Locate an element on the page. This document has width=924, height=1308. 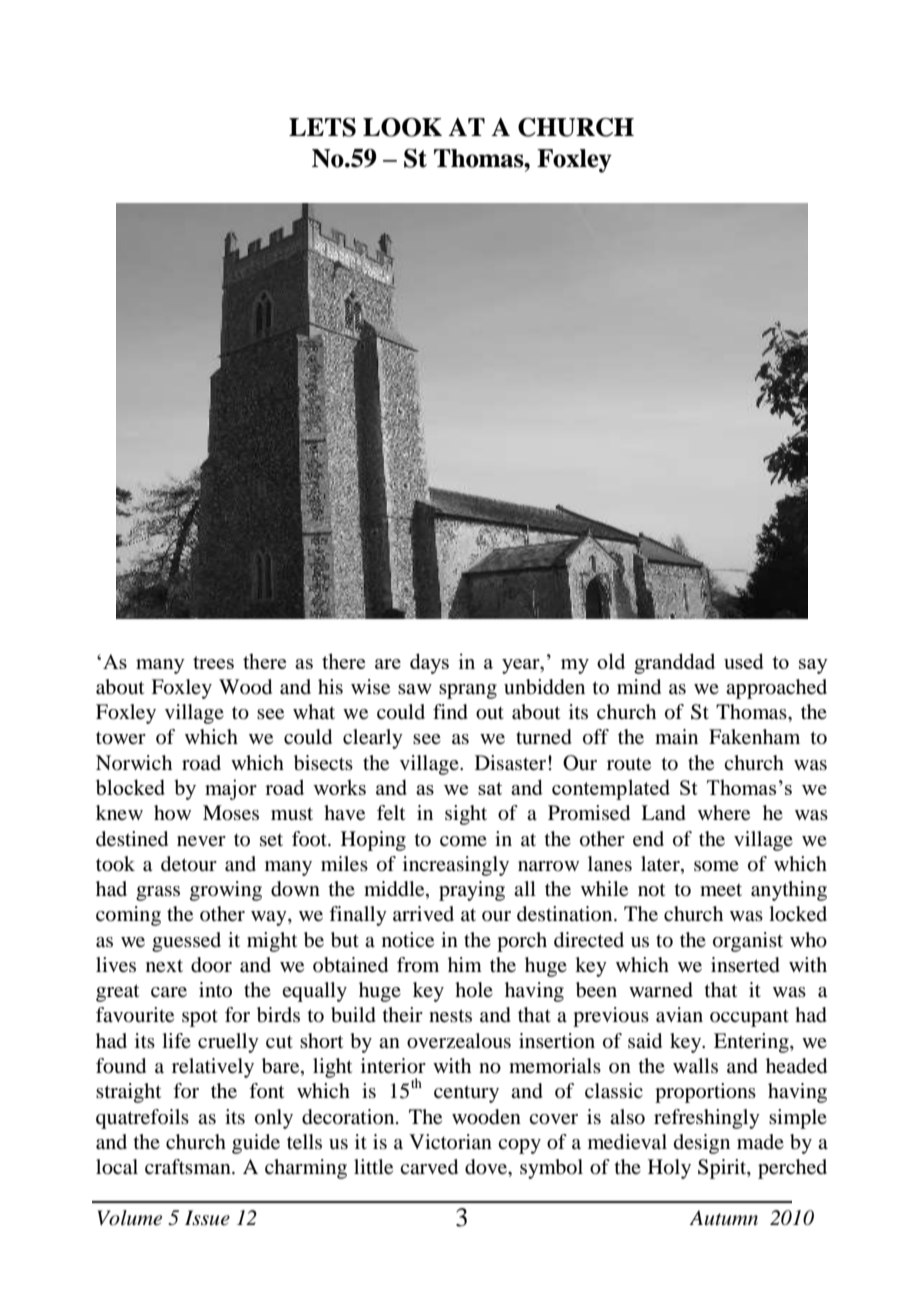
LOOK is located at coordinates (402, 127).
